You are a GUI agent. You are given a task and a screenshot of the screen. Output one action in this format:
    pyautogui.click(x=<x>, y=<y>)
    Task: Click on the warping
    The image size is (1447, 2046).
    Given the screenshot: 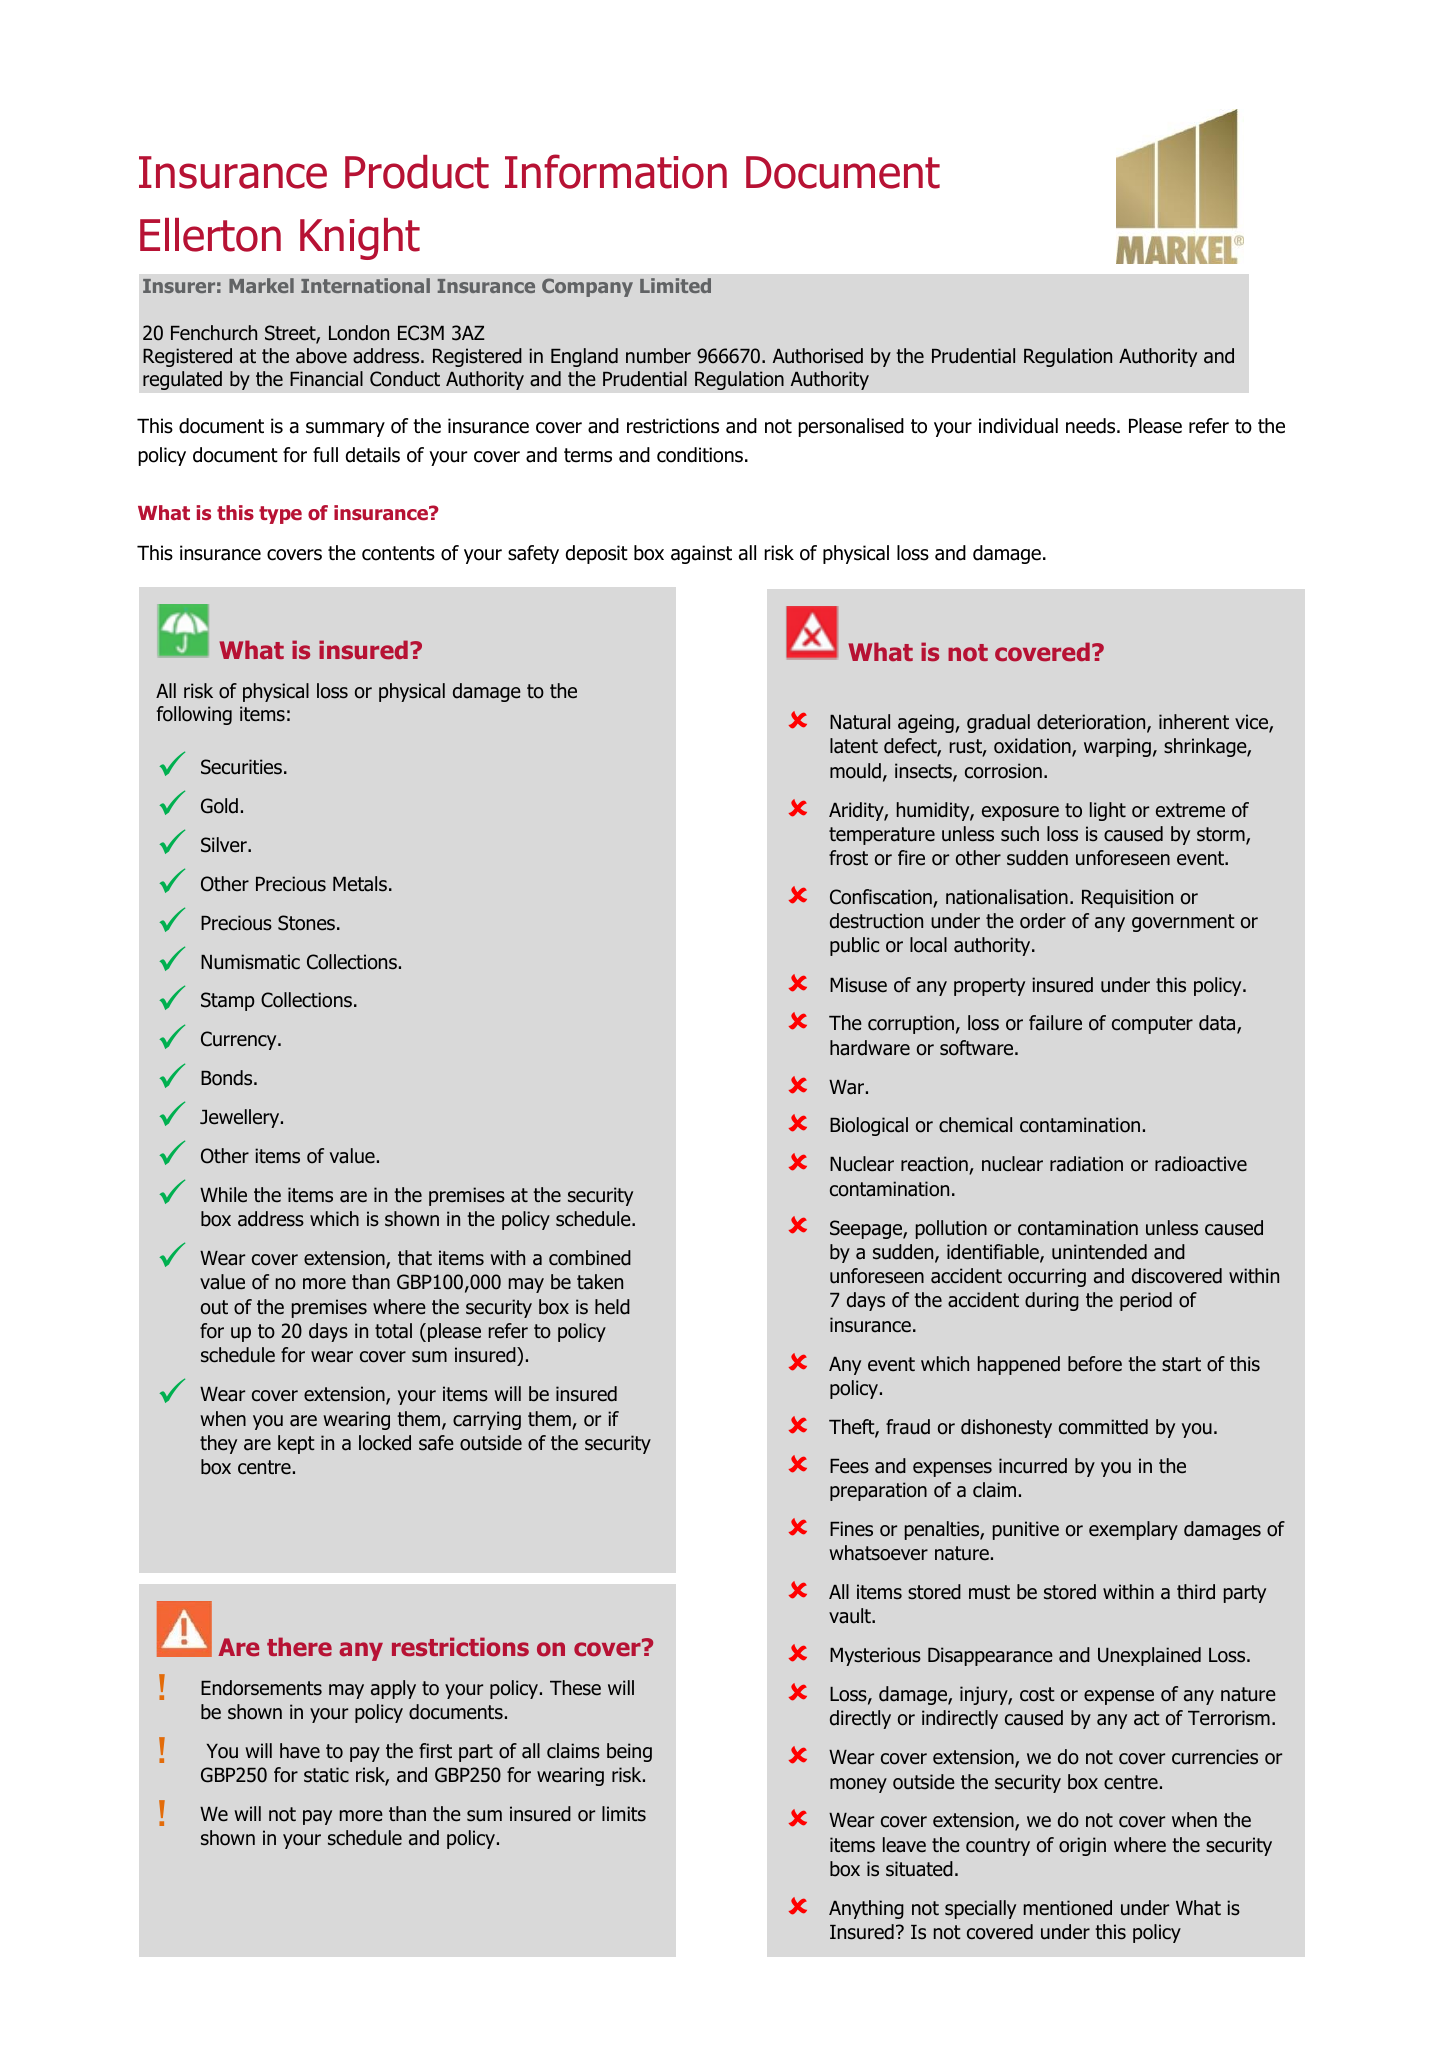 What is the action you would take?
    pyautogui.click(x=1117, y=747)
